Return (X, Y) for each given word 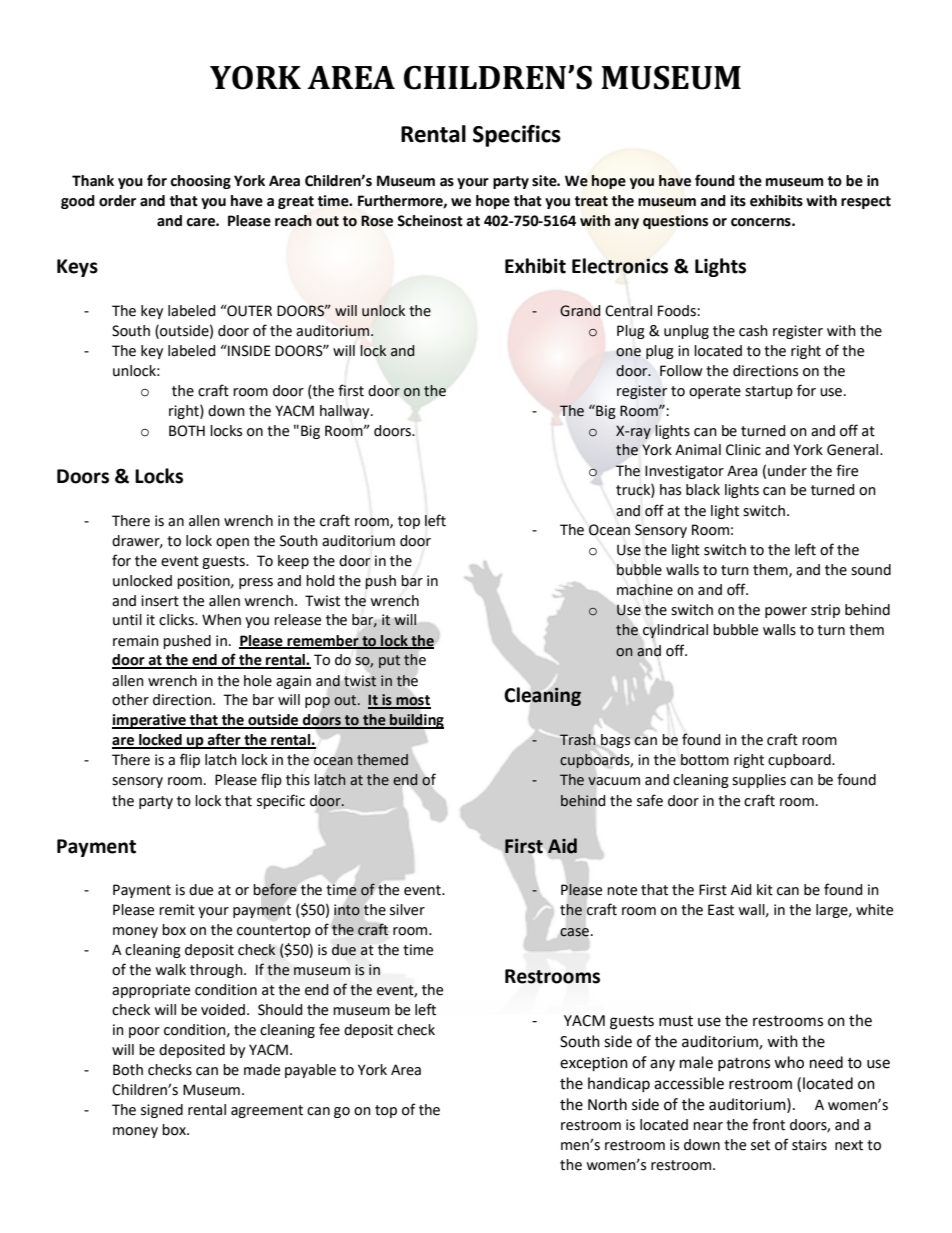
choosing (200, 182)
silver (407, 910)
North (607, 1104)
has (670, 490)
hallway (346, 412)
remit (177, 910)
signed (162, 1111)
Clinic (743, 450)
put (389, 661)
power (786, 612)
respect (866, 202)
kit (765, 890)
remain (136, 641)
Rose (377, 221)
